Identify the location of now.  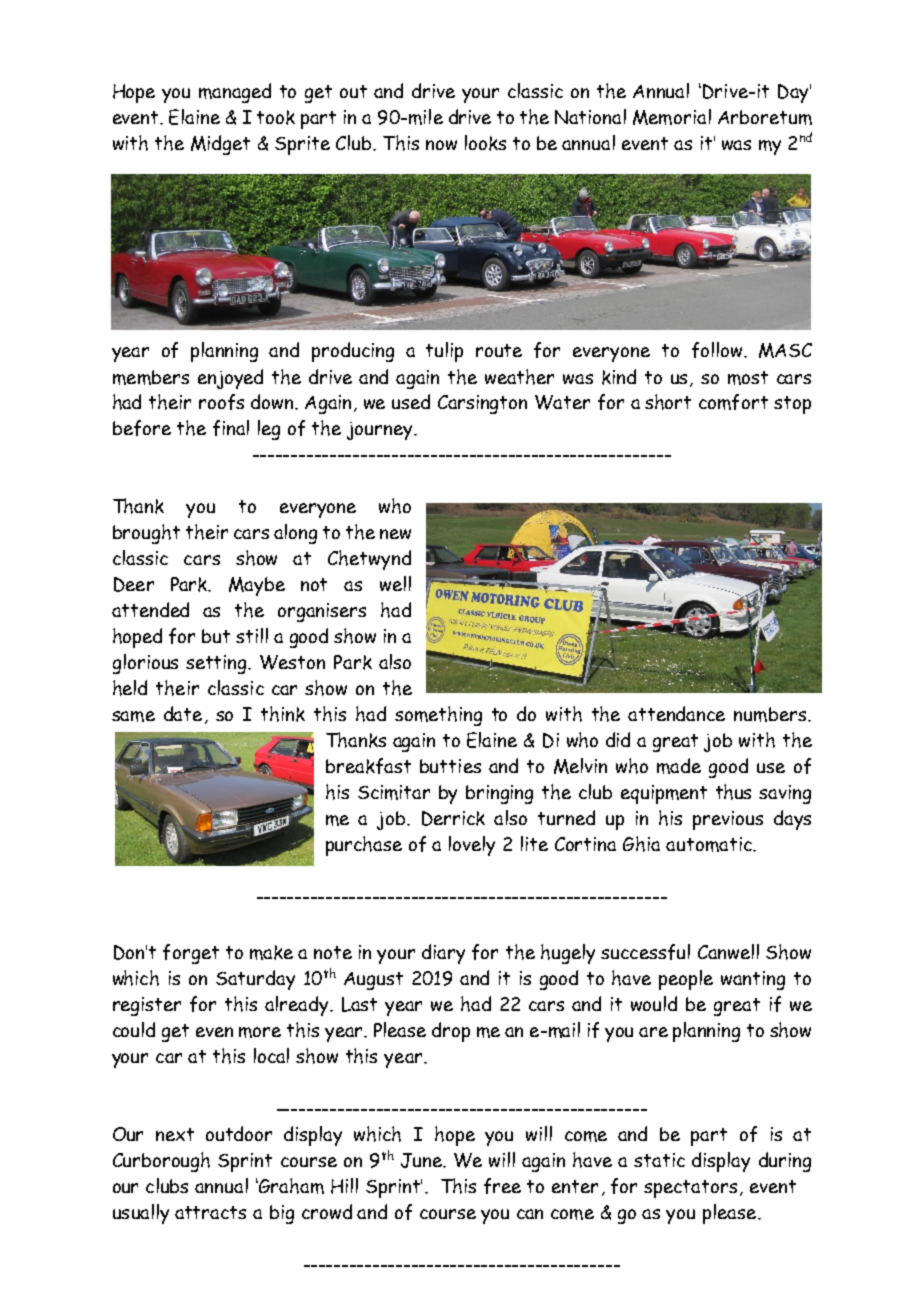
(441, 145).
